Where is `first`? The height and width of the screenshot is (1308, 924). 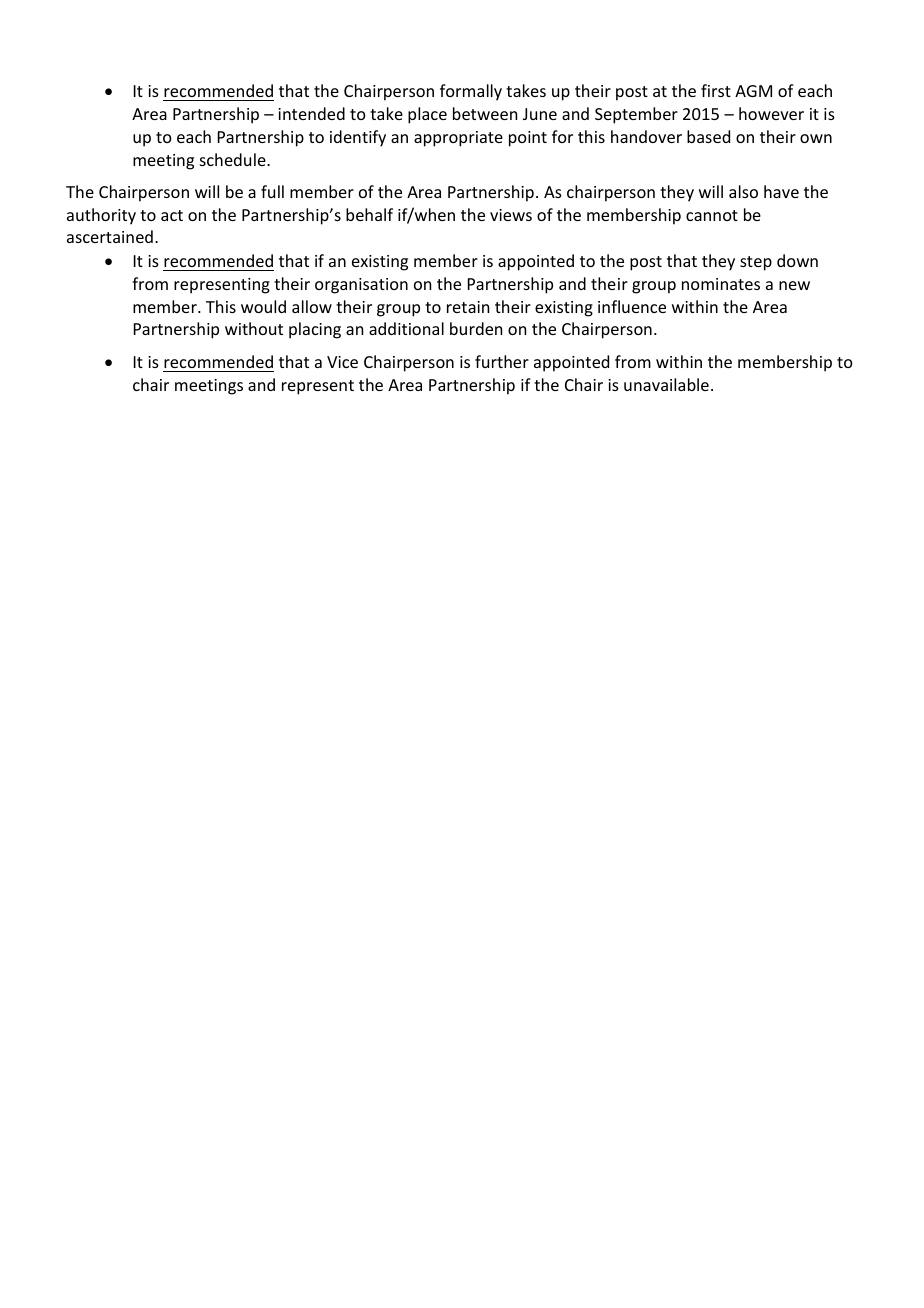 first is located at coordinates (716, 90).
